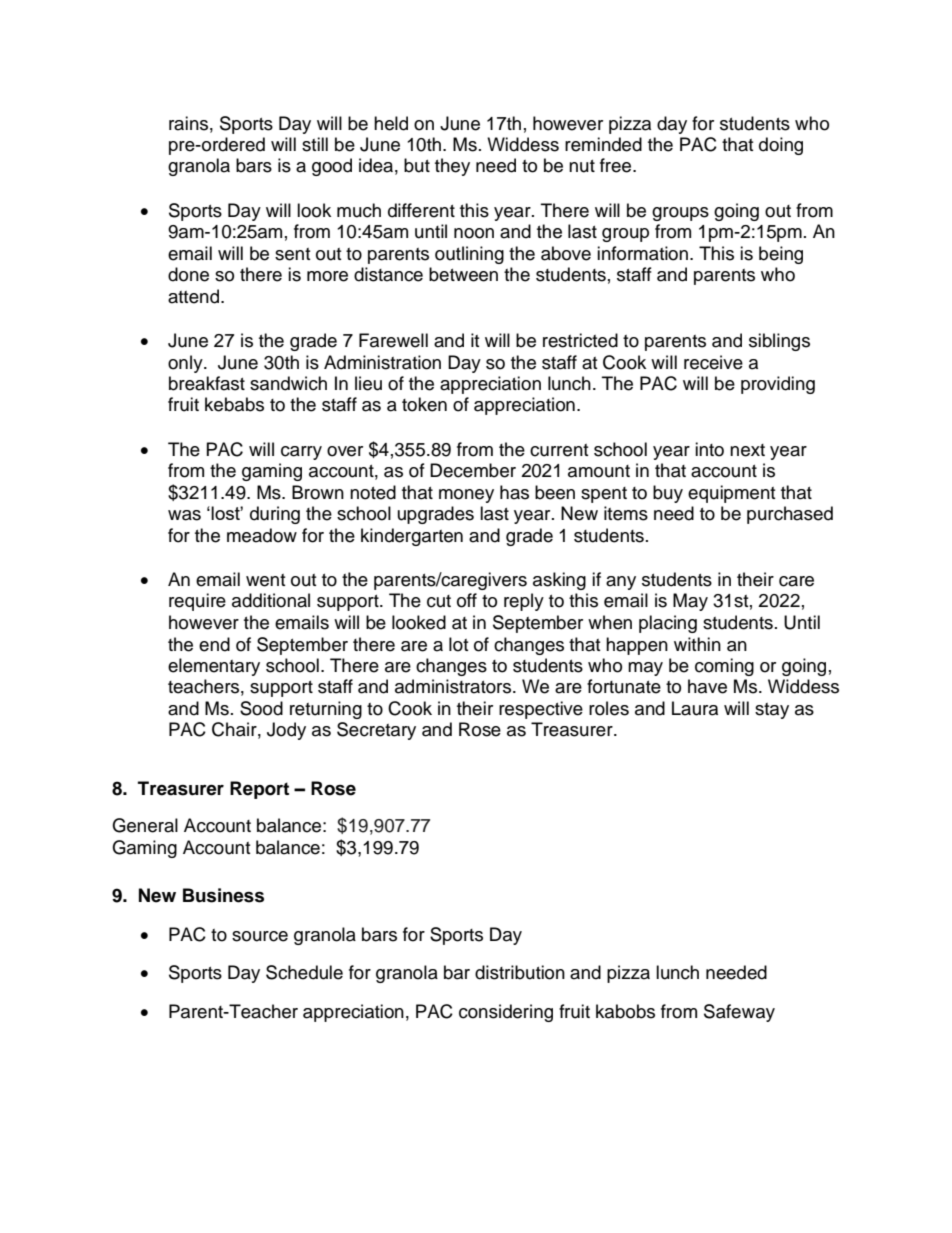 Image resolution: width=952 pixels, height=1233 pixels. I want to click on elementary, so click(214, 667).
